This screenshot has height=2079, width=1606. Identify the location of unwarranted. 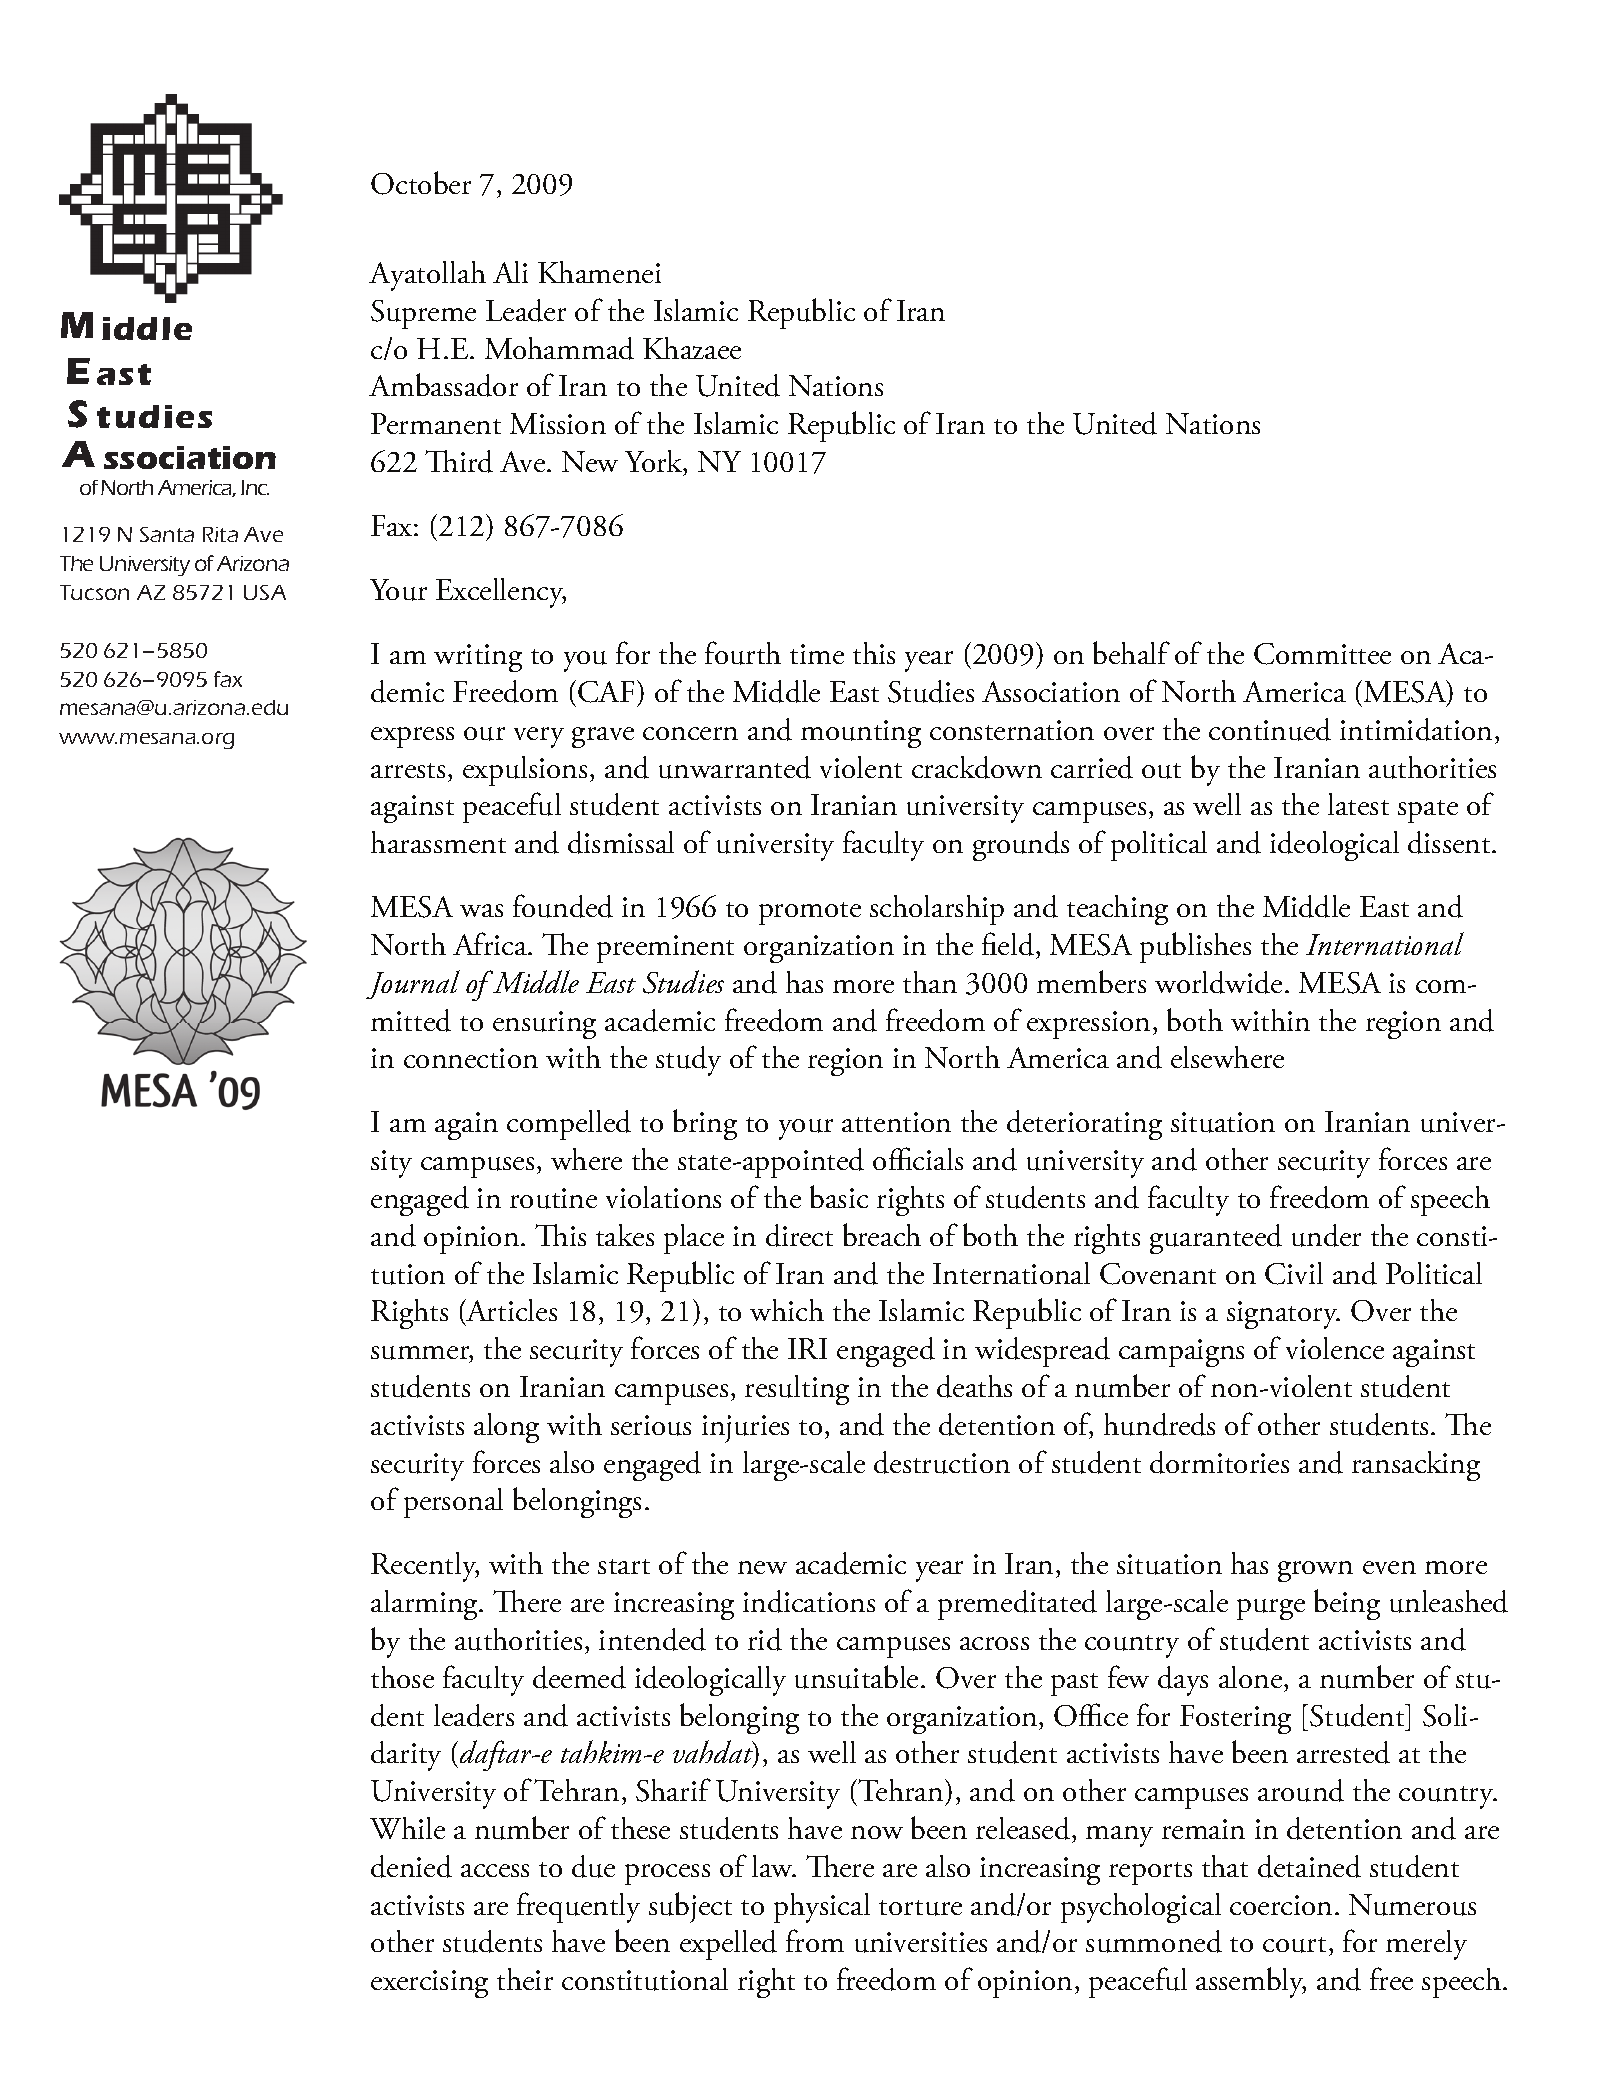
(735, 767).
